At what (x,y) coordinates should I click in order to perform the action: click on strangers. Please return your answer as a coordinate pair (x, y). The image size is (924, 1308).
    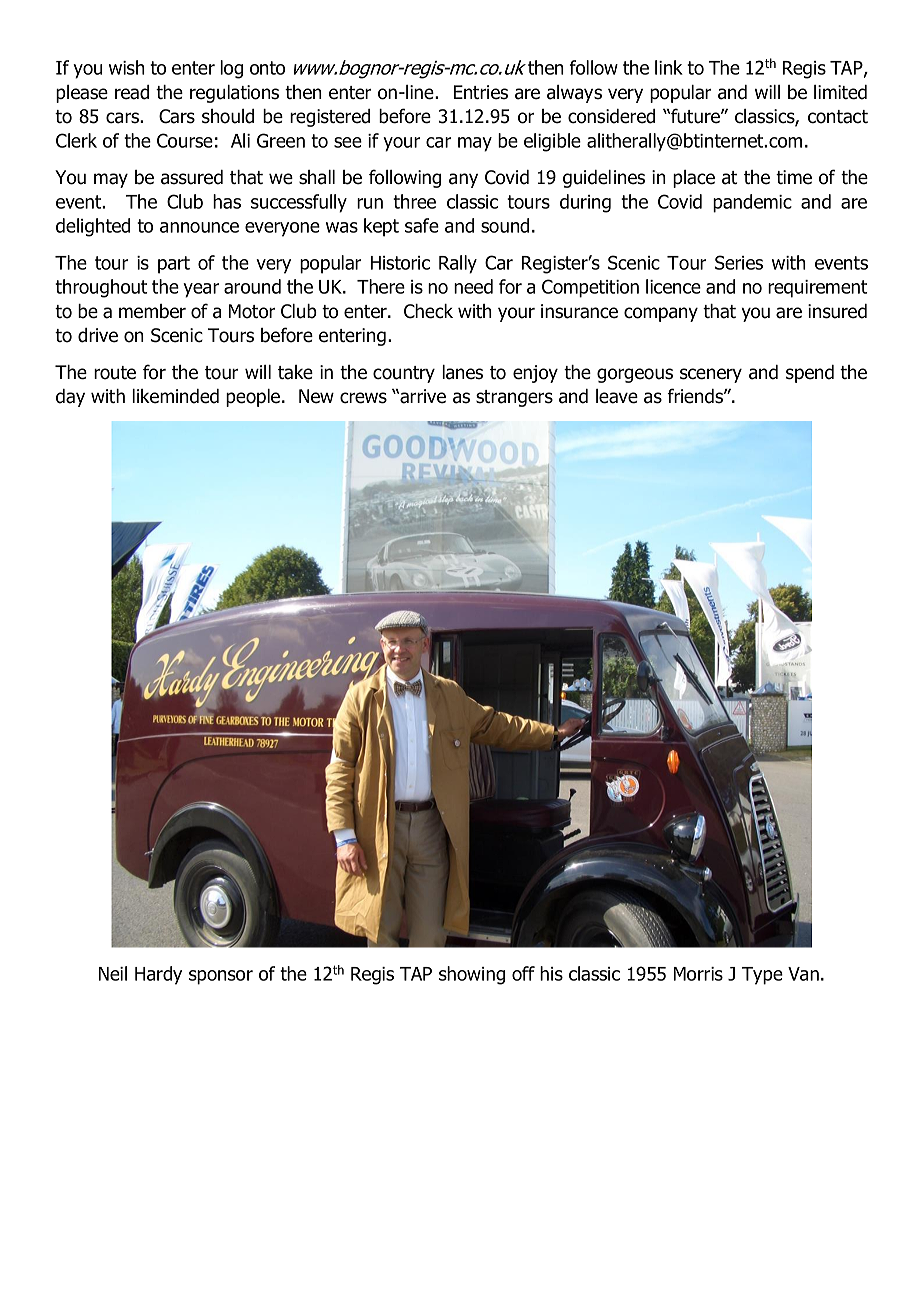
    Looking at the image, I should click on (514, 398).
